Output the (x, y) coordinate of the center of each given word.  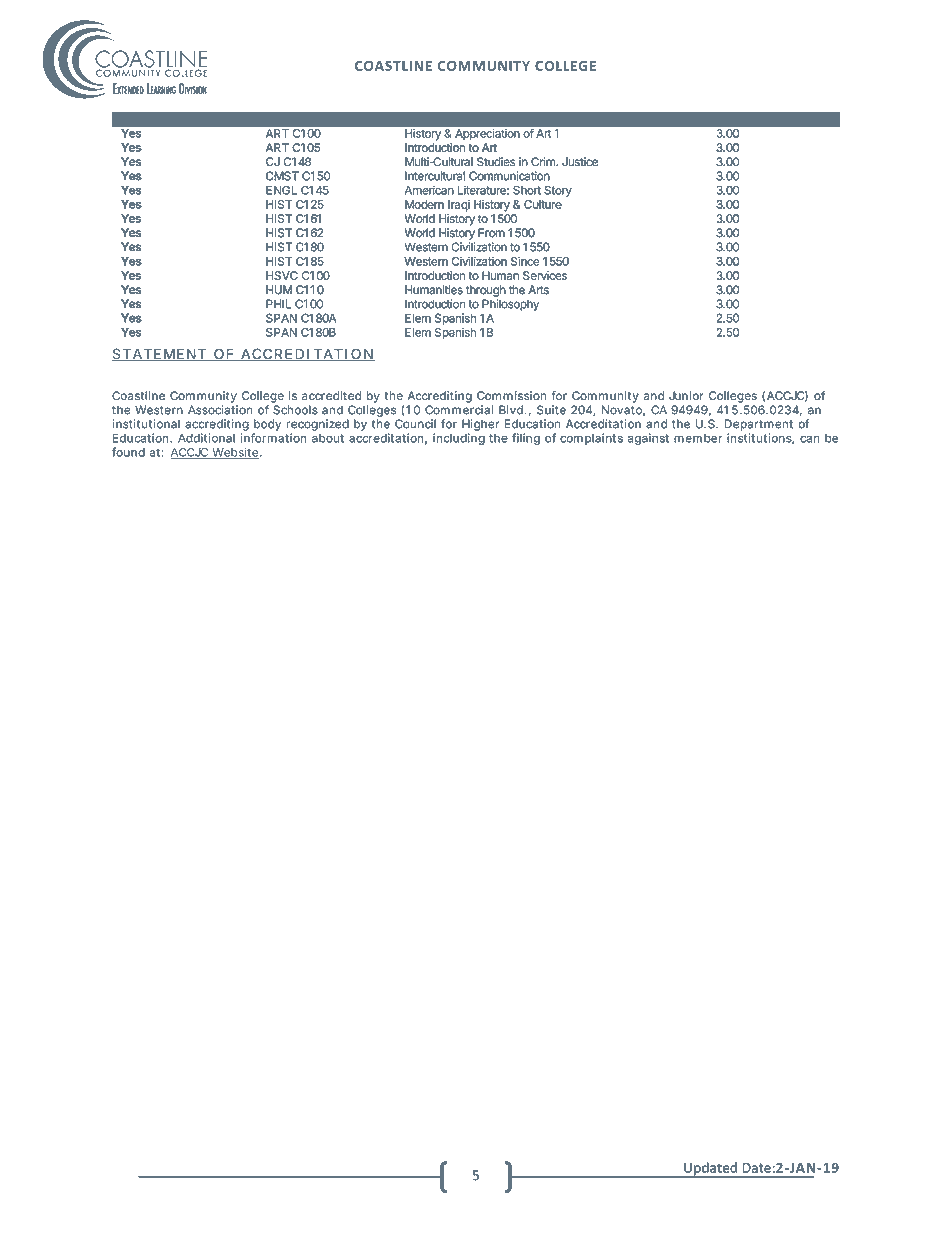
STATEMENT (160, 355)
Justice (580, 161)
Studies (496, 161)
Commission (511, 396)
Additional (206, 438)
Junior (686, 395)
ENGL (281, 190)
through (486, 291)
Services (545, 275)
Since (525, 261)
